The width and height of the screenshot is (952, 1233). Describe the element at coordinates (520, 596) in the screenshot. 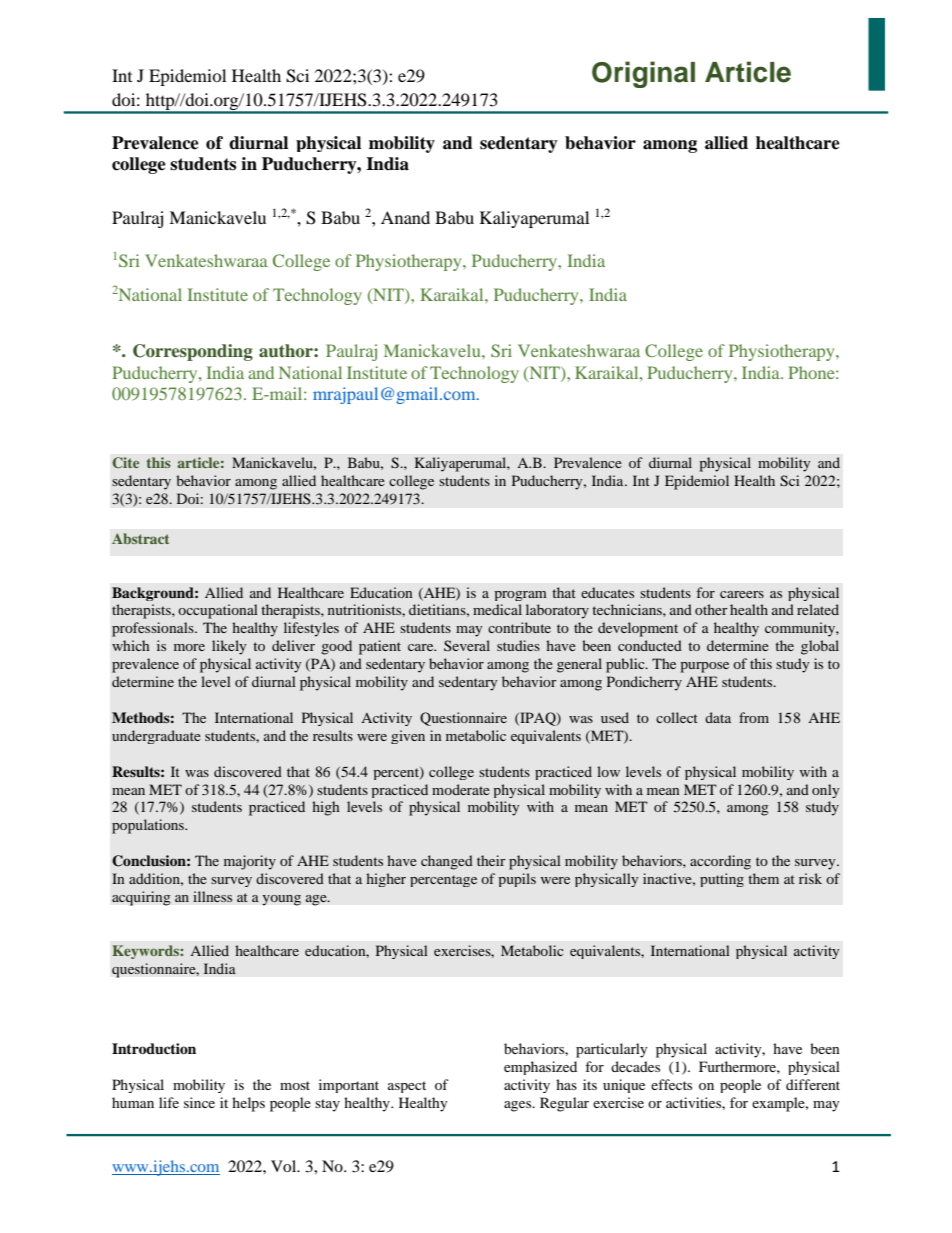

I see `program` at that location.
